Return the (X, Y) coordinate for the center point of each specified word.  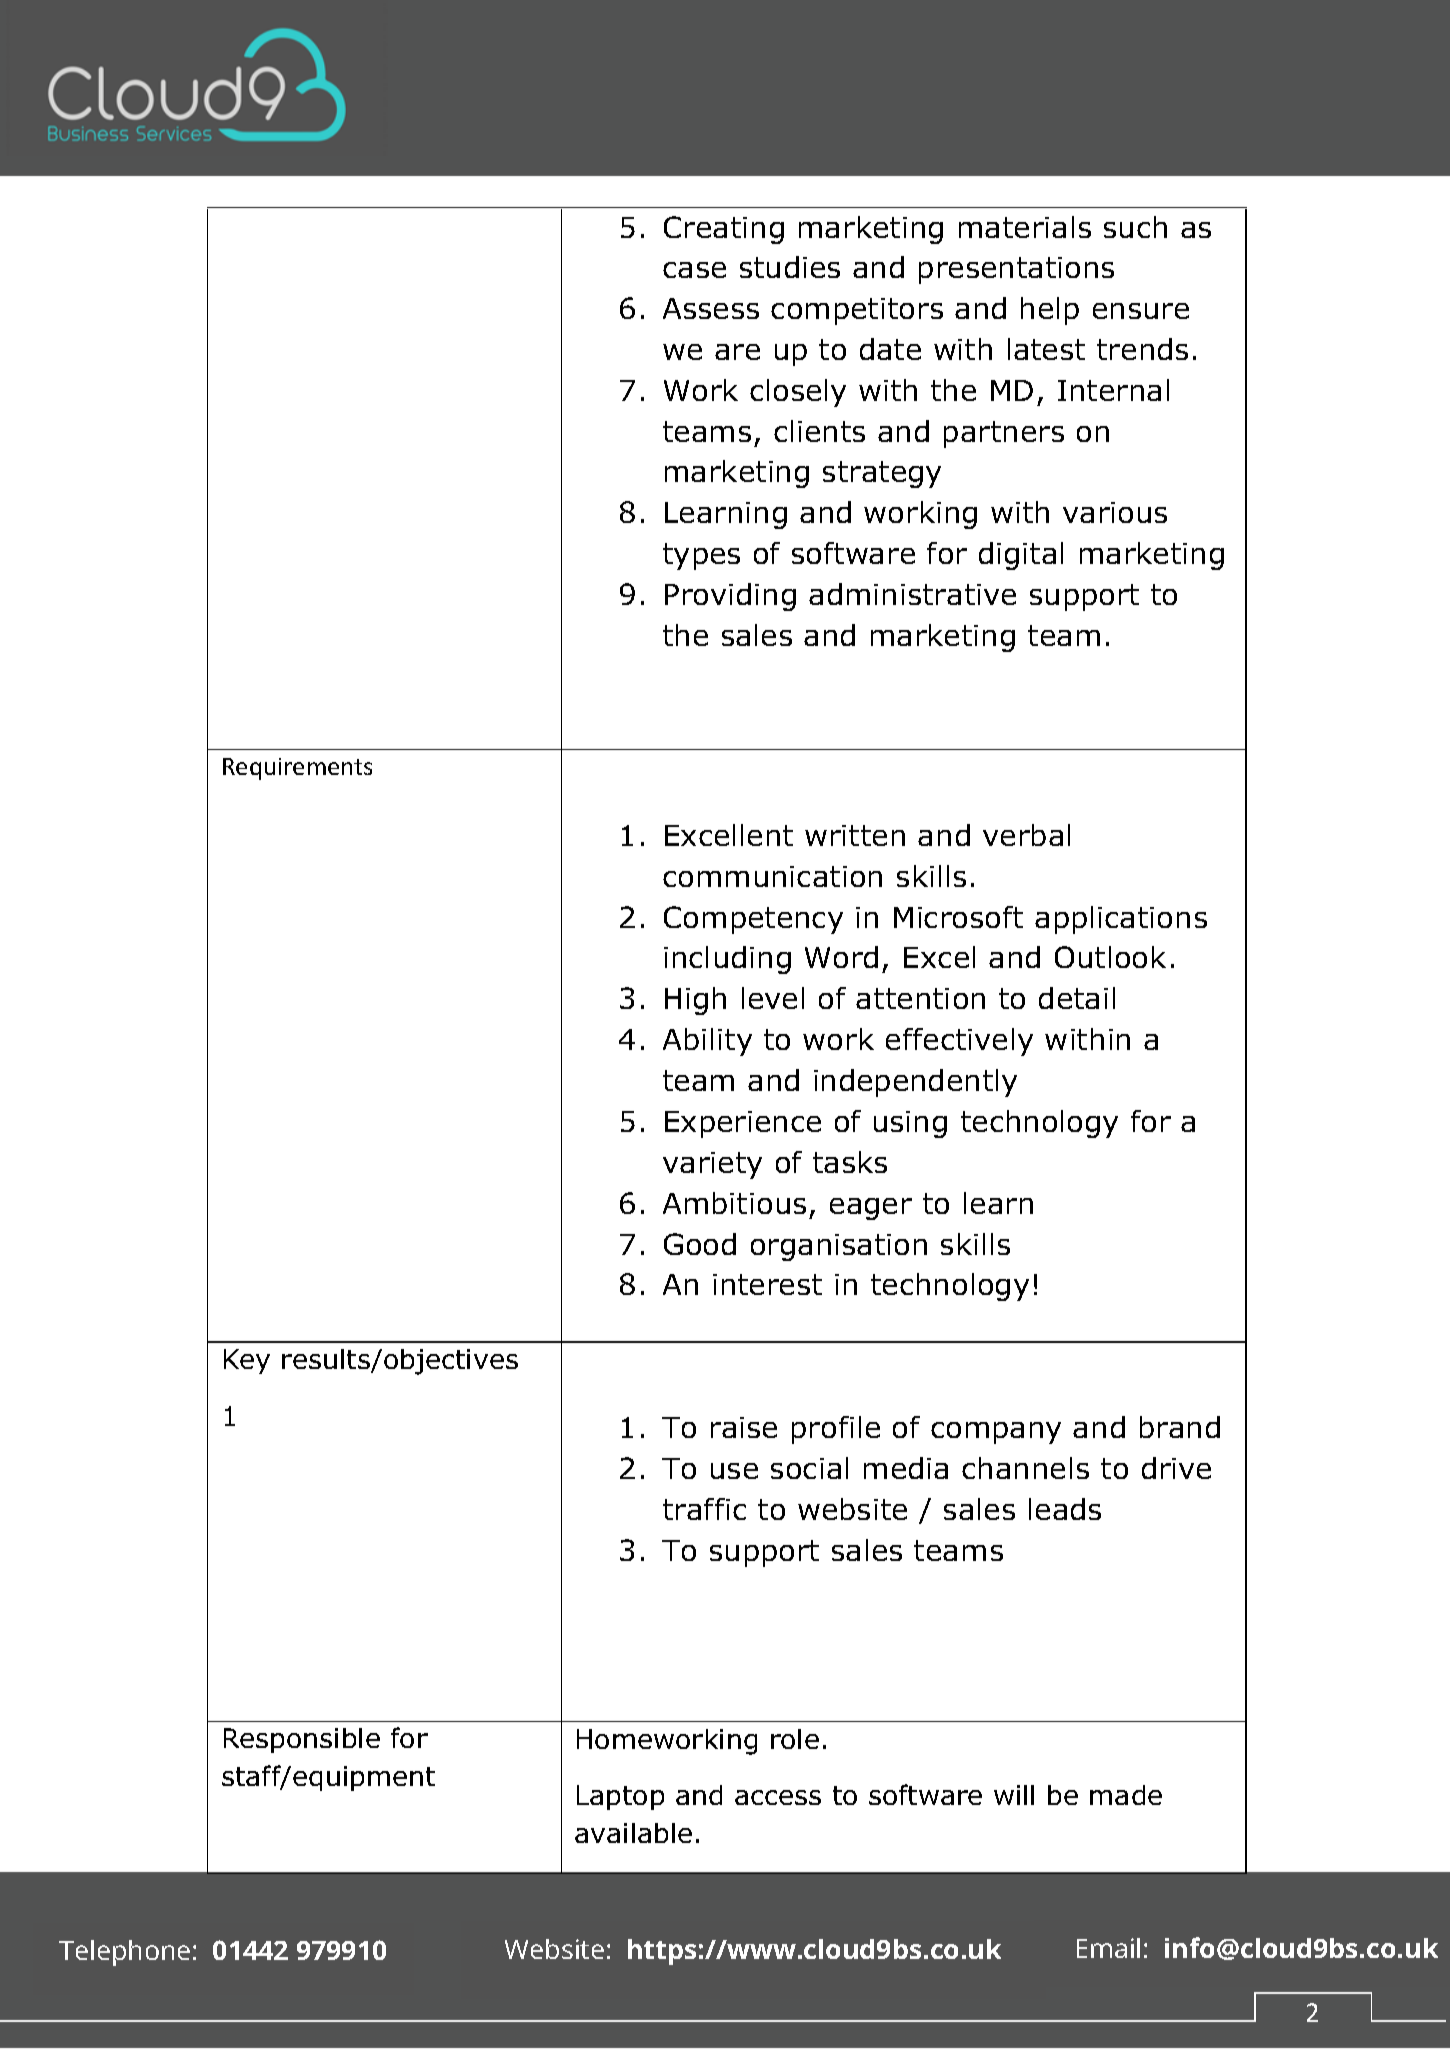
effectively (959, 1042)
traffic (704, 1509)
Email (1108, 1948)
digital (1021, 556)
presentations (1016, 270)
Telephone (124, 1953)
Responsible (302, 1740)
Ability (707, 1042)
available (633, 1833)
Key (247, 1361)
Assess (711, 308)
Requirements (297, 769)
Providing (730, 597)
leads (1065, 1509)
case (694, 270)
